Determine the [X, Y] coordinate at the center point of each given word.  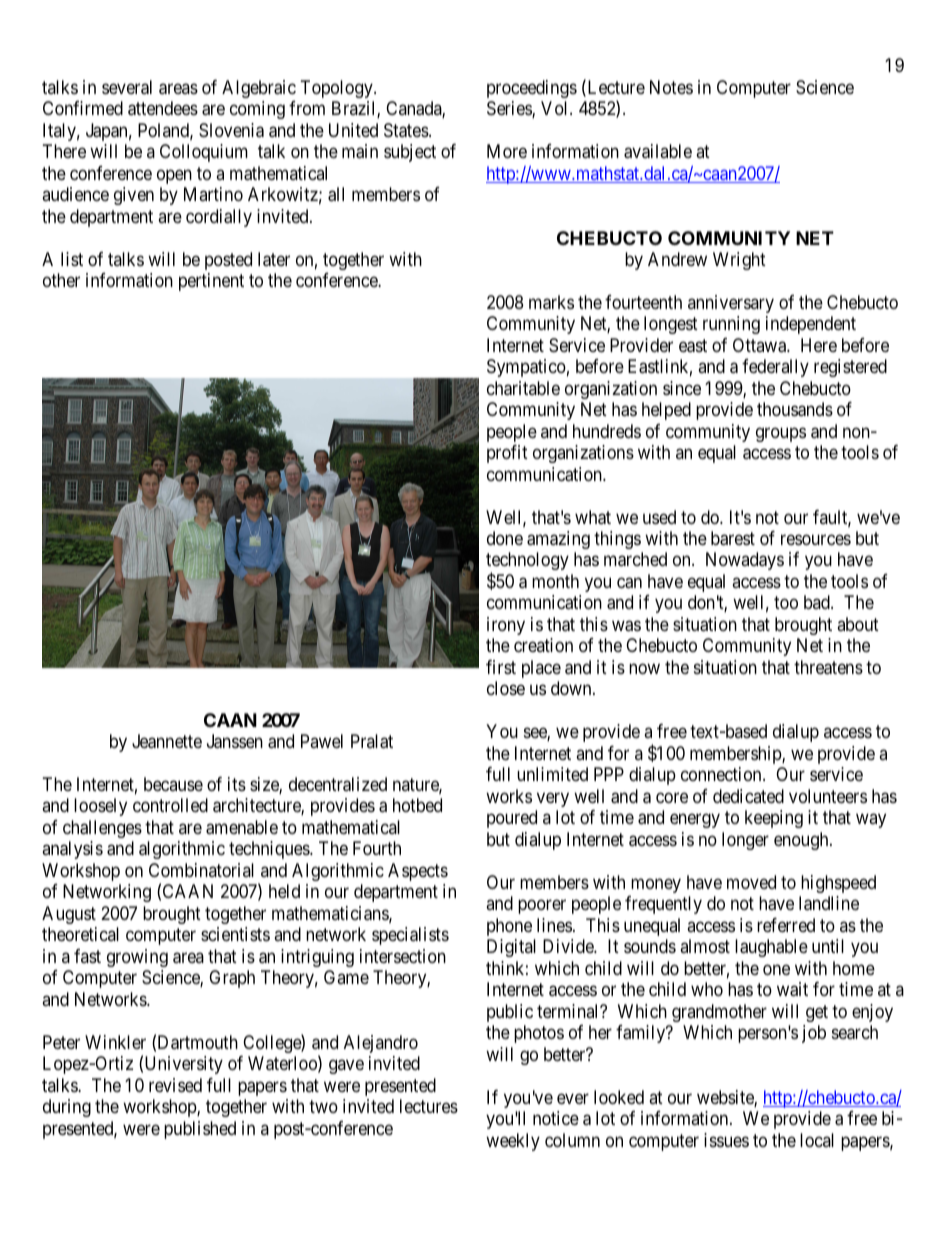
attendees [163, 108]
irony [506, 626]
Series [510, 109]
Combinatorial [201, 870]
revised [175, 1085]
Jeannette [167, 741]
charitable [523, 388]
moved [751, 882]
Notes [671, 87]
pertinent [211, 282]
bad [818, 602]
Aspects [418, 872]
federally [775, 368]
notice [556, 1118]
